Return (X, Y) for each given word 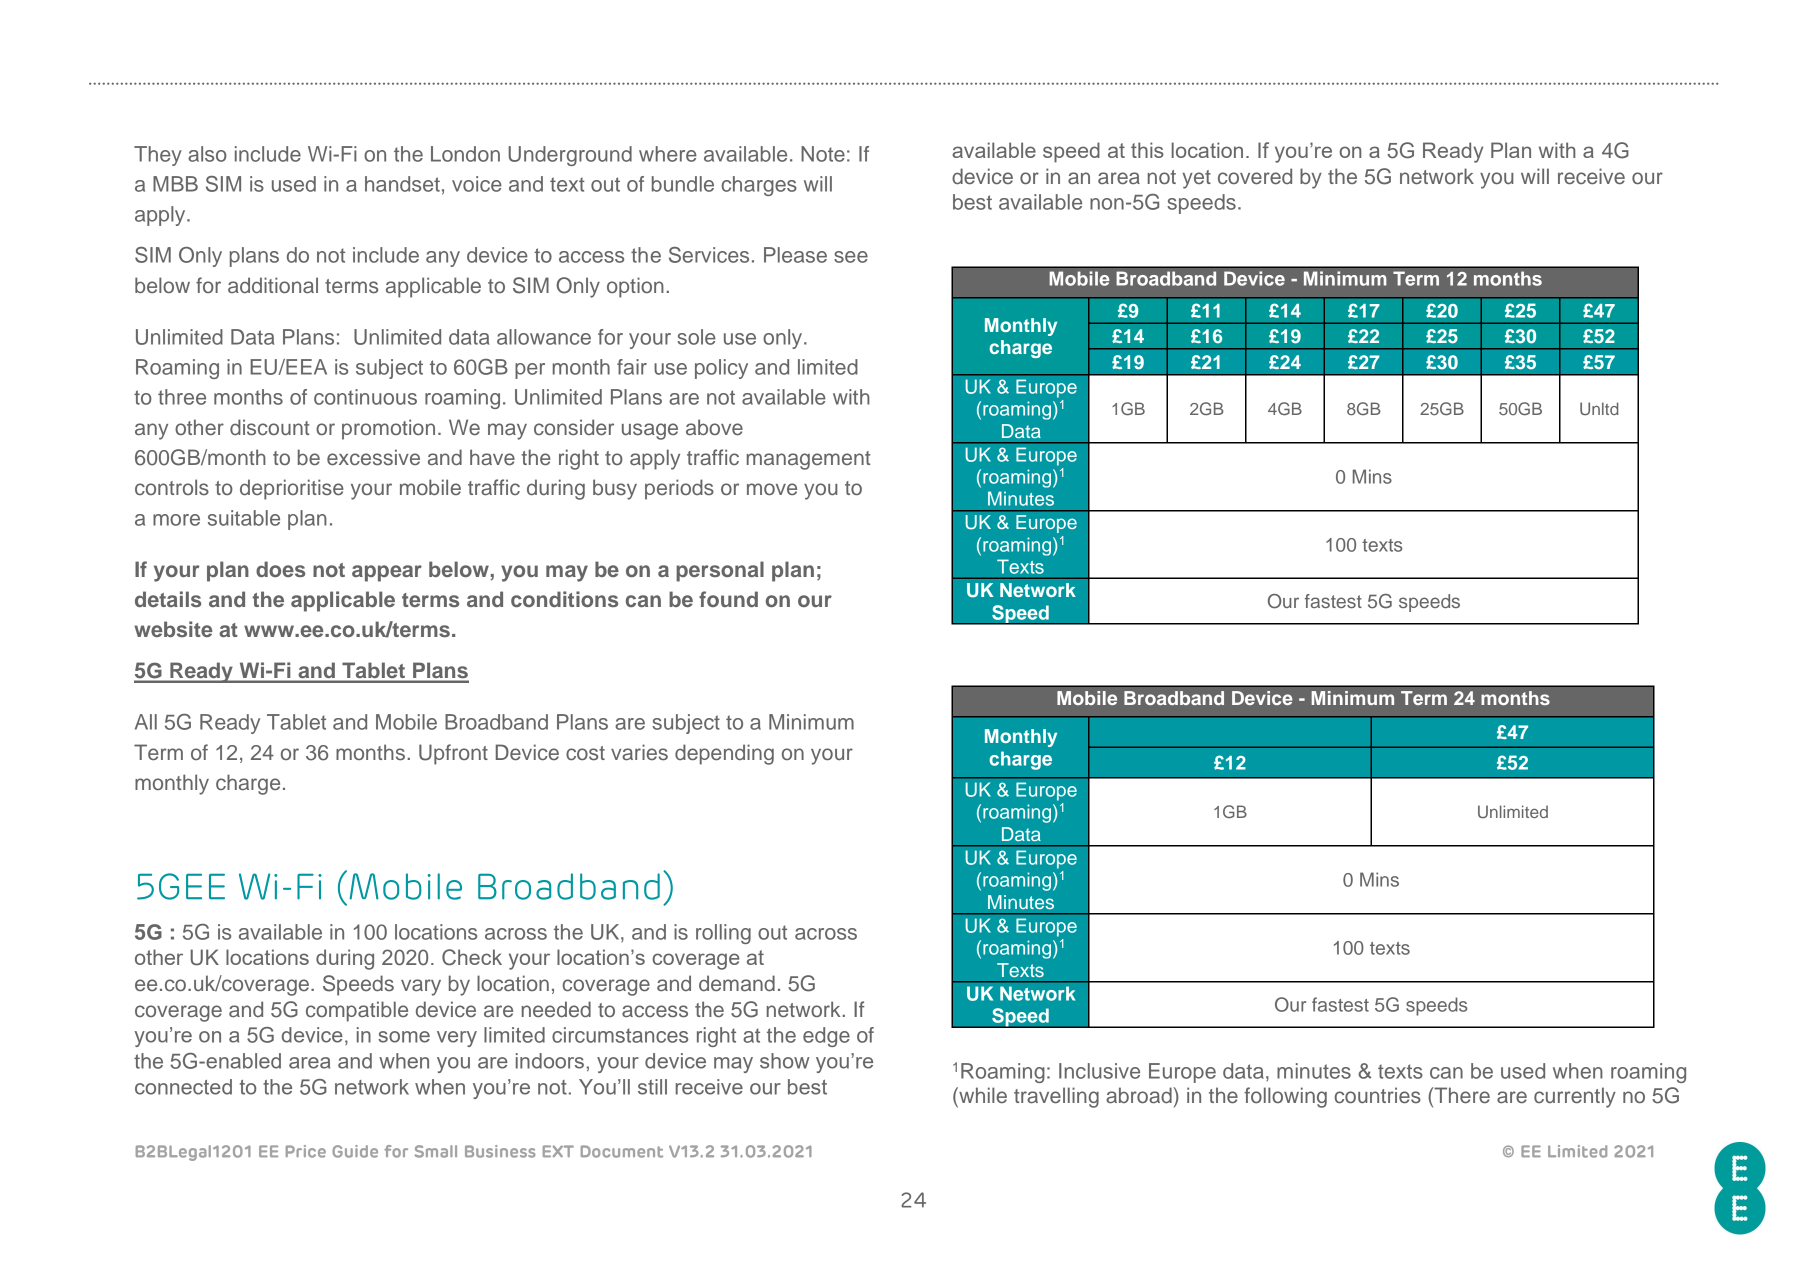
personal (720, 571)
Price (306, 1151)
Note (823, 154)
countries (1378, 1095)
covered (1255, 176)
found (728, 599)
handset (402, 184)
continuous (365, 397)
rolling (723, 934)
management (808, 460)
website (173, 629)
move (772, 489)
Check (472, 957)
